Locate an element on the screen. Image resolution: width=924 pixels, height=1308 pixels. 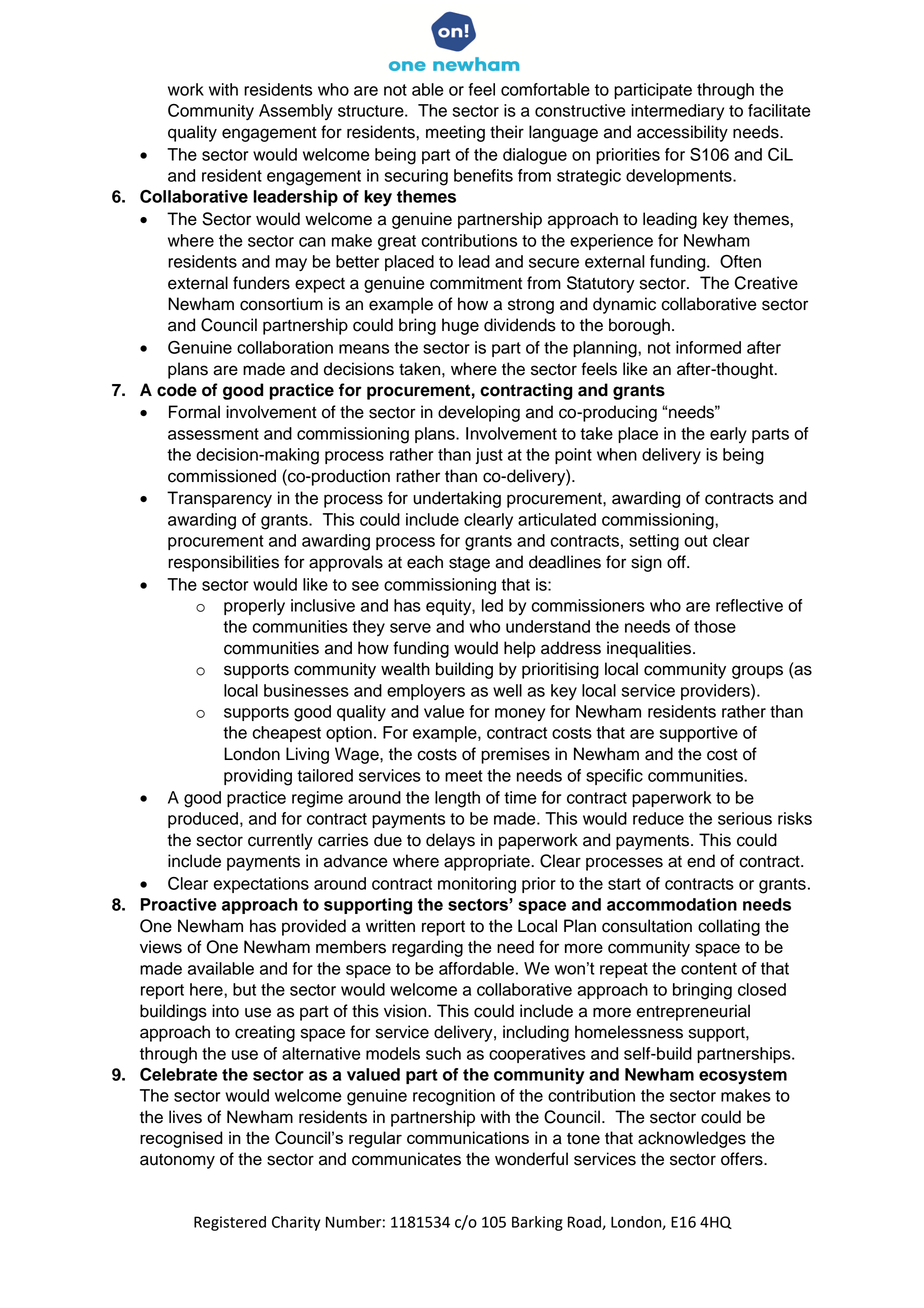
Transparency is located at coordinates (219, 499).
